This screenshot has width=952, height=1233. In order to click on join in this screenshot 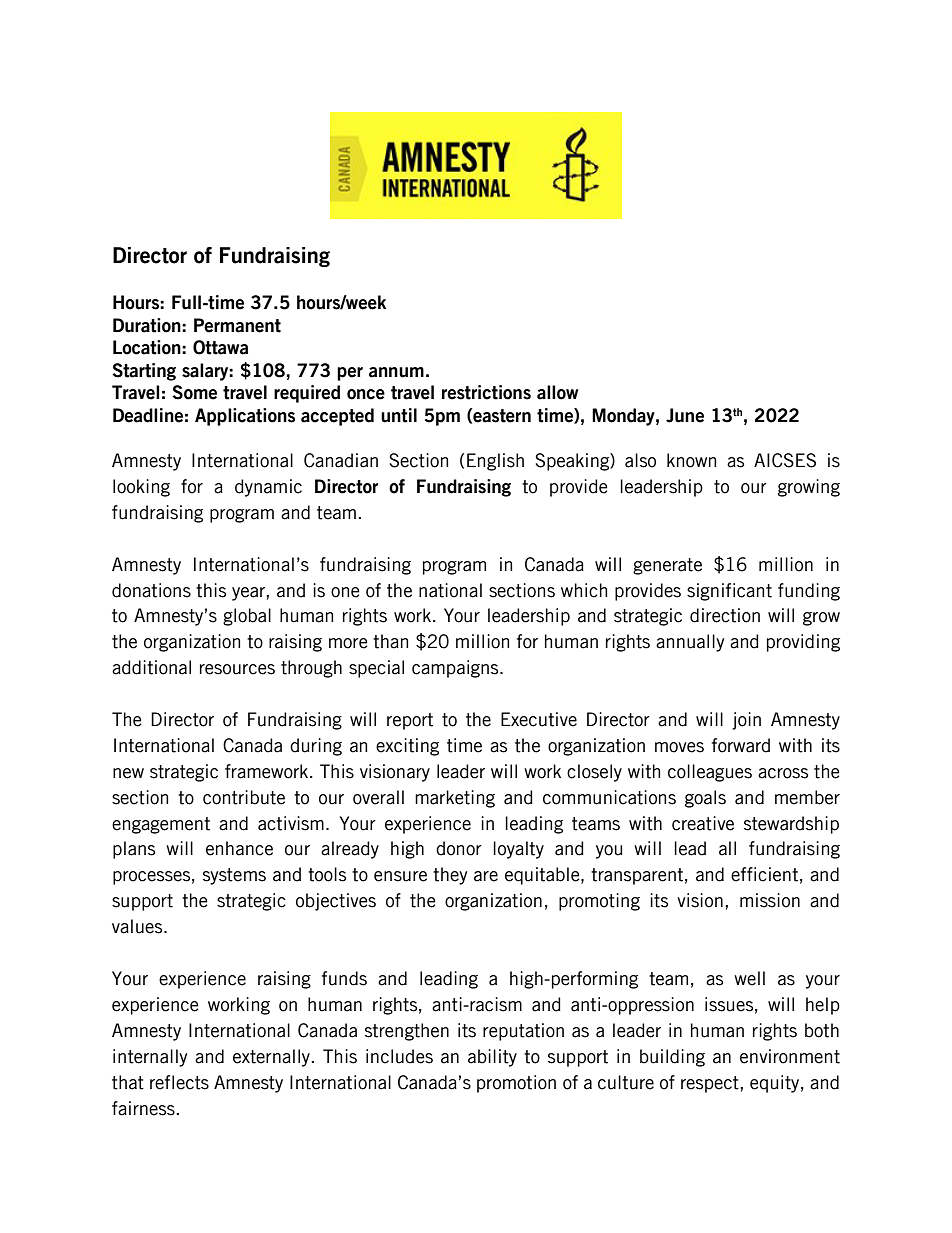, I will do `click(746, 721)`.
